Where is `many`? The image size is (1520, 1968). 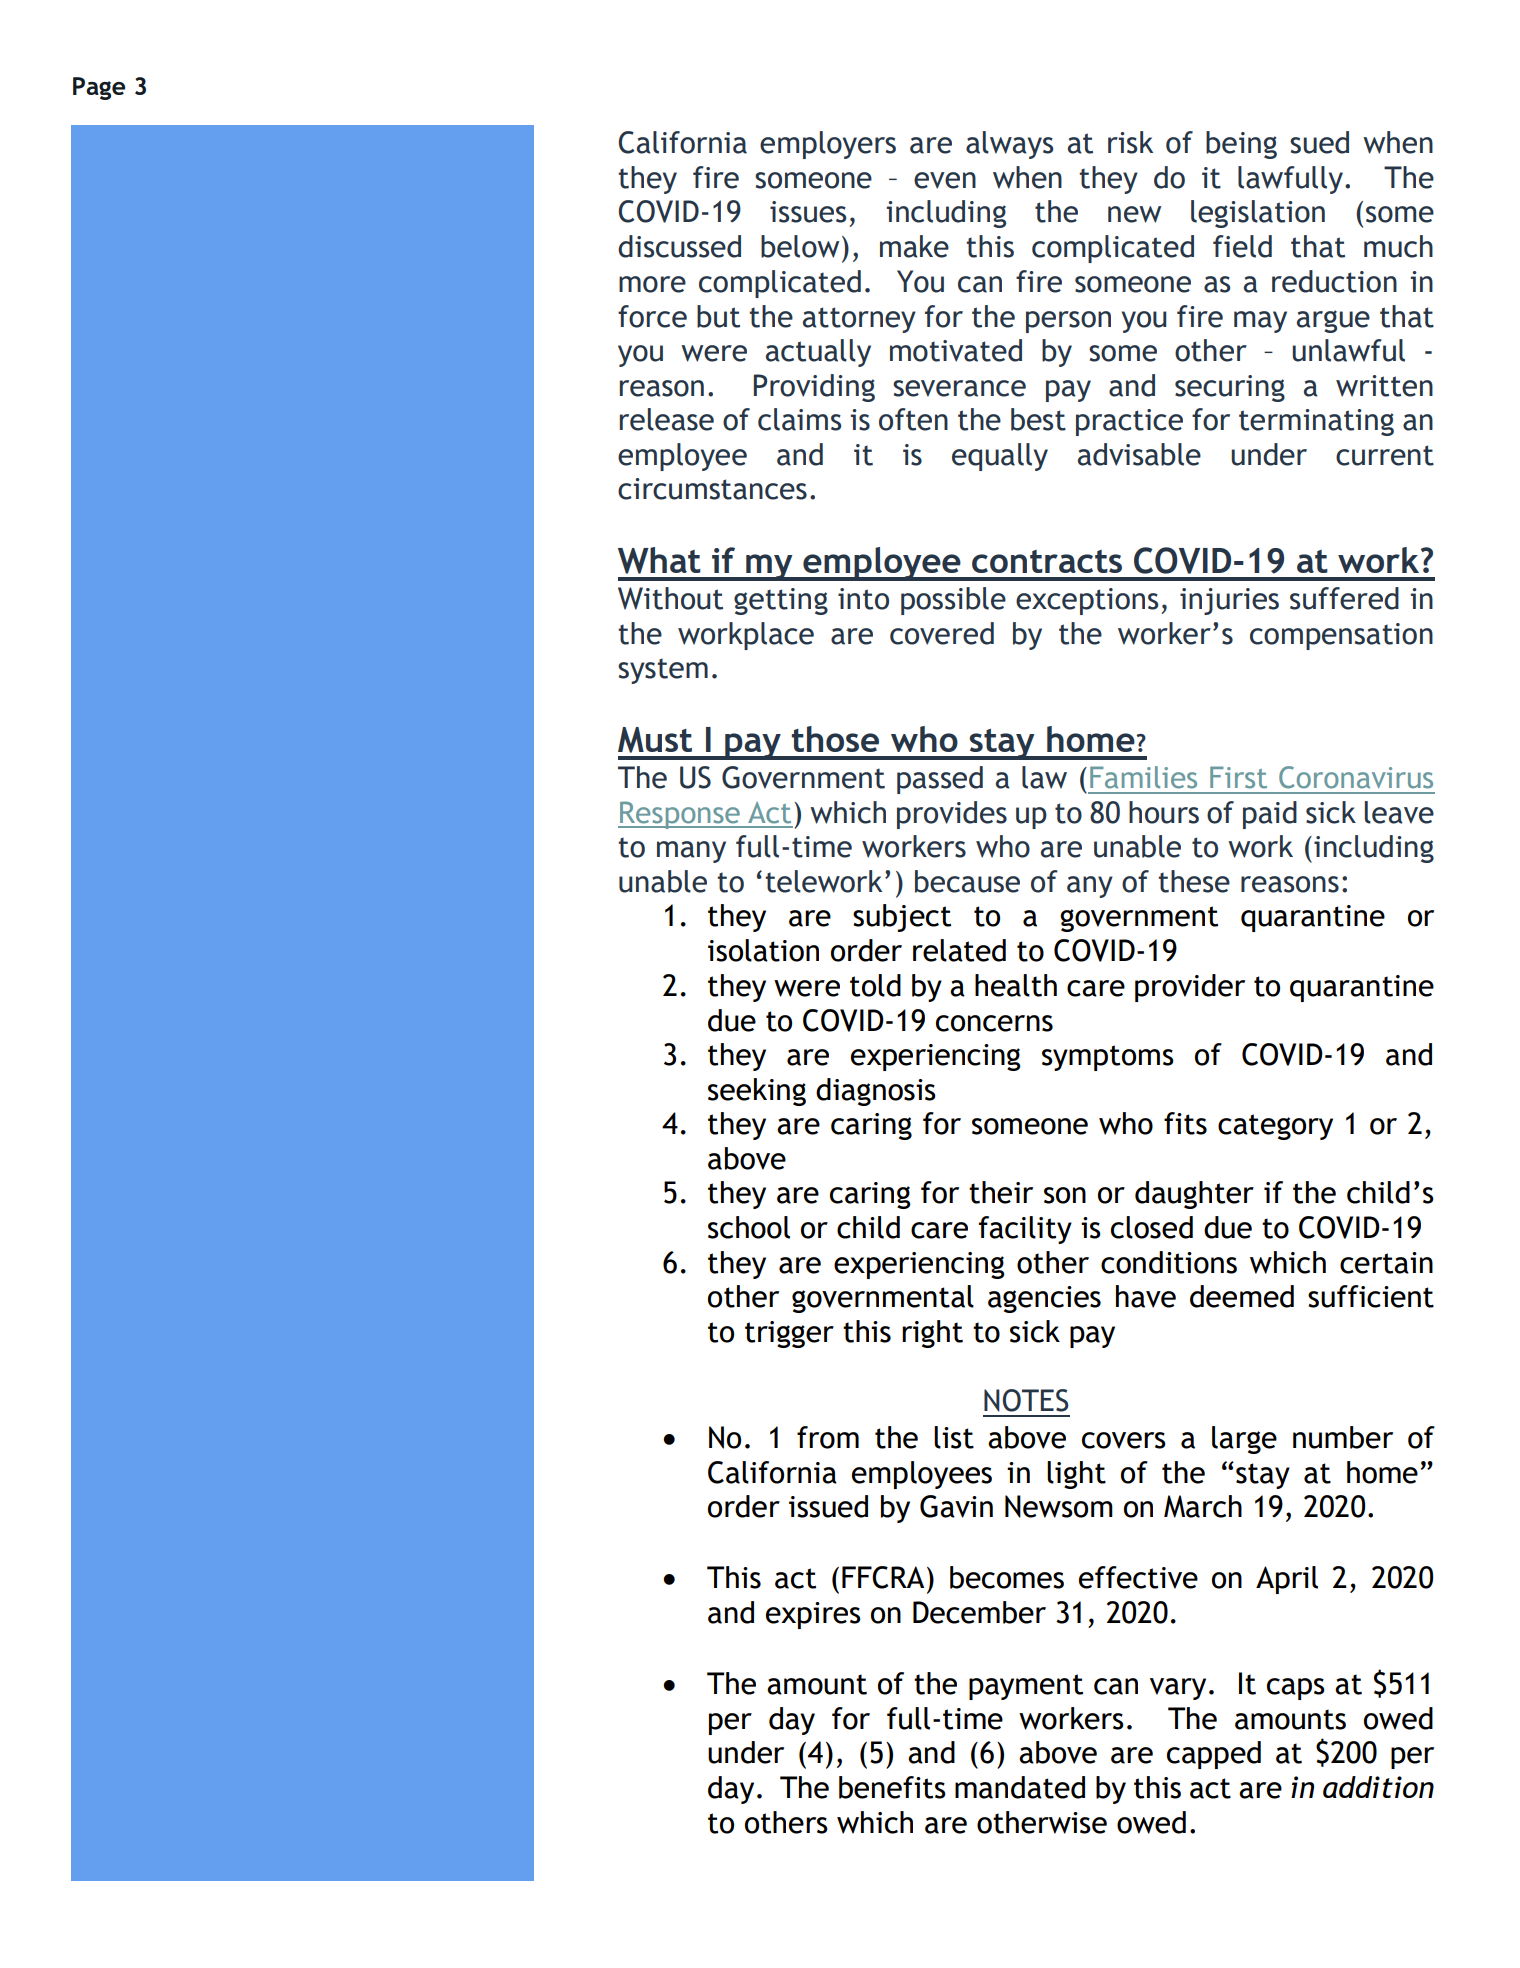 many is located at coordinates (691, 852).
